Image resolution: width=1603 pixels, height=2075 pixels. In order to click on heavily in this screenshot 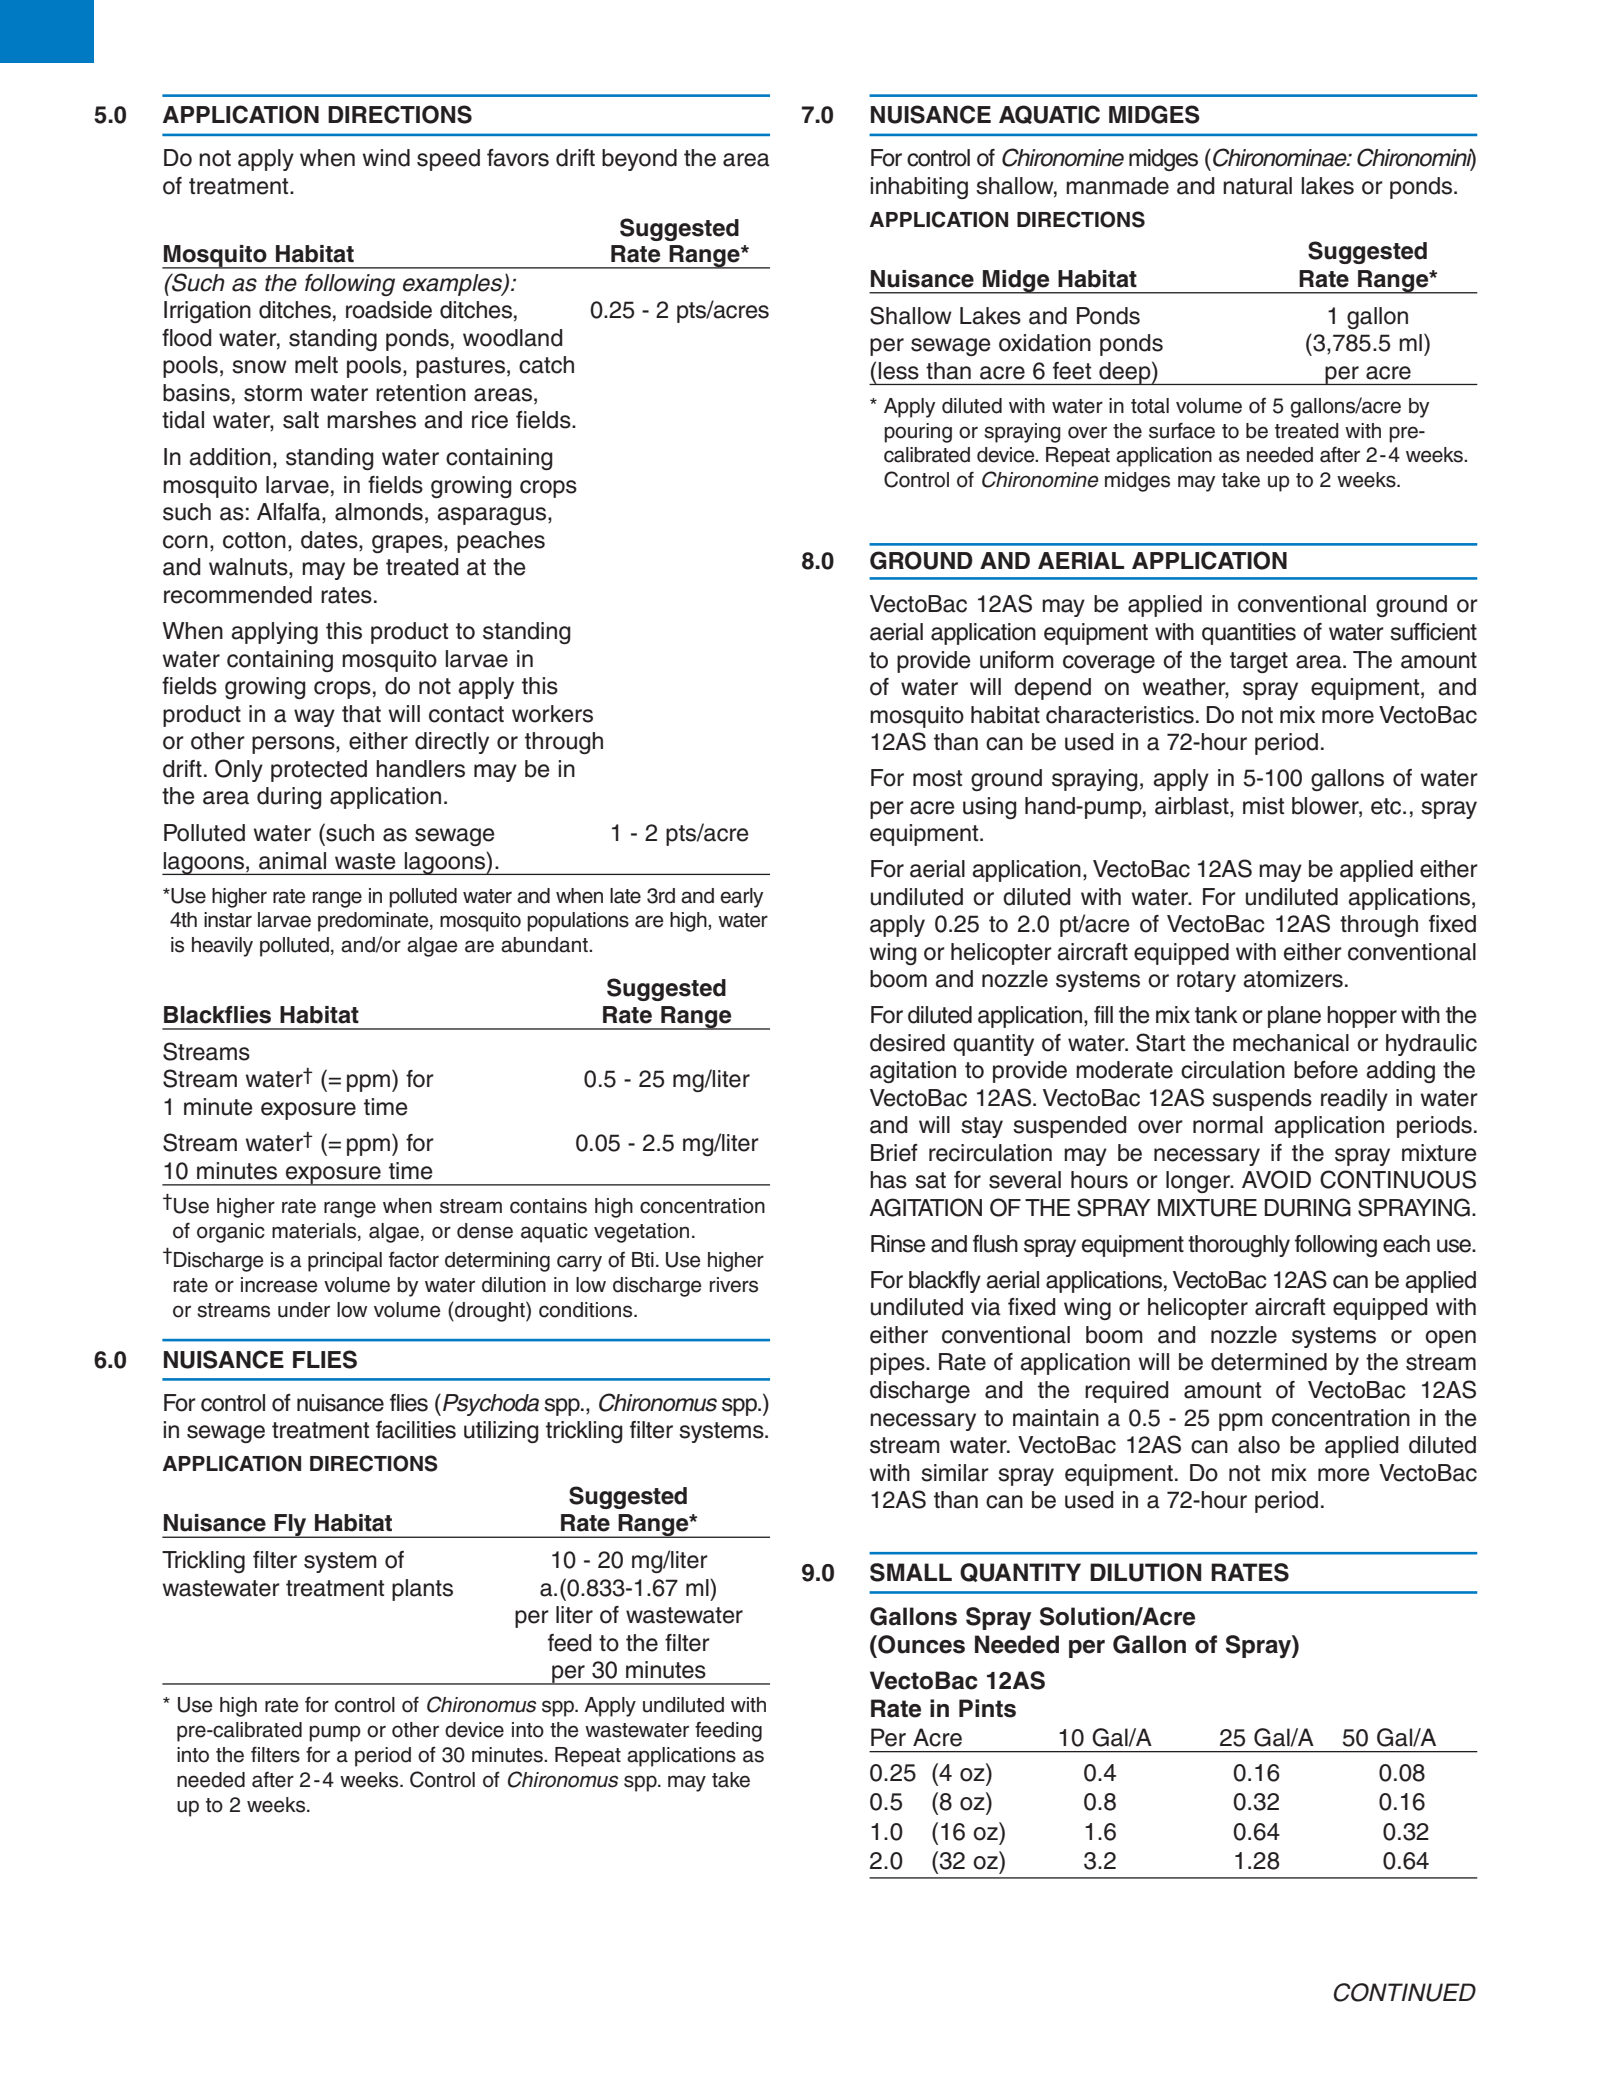, I will do `click(222, 947)`.
